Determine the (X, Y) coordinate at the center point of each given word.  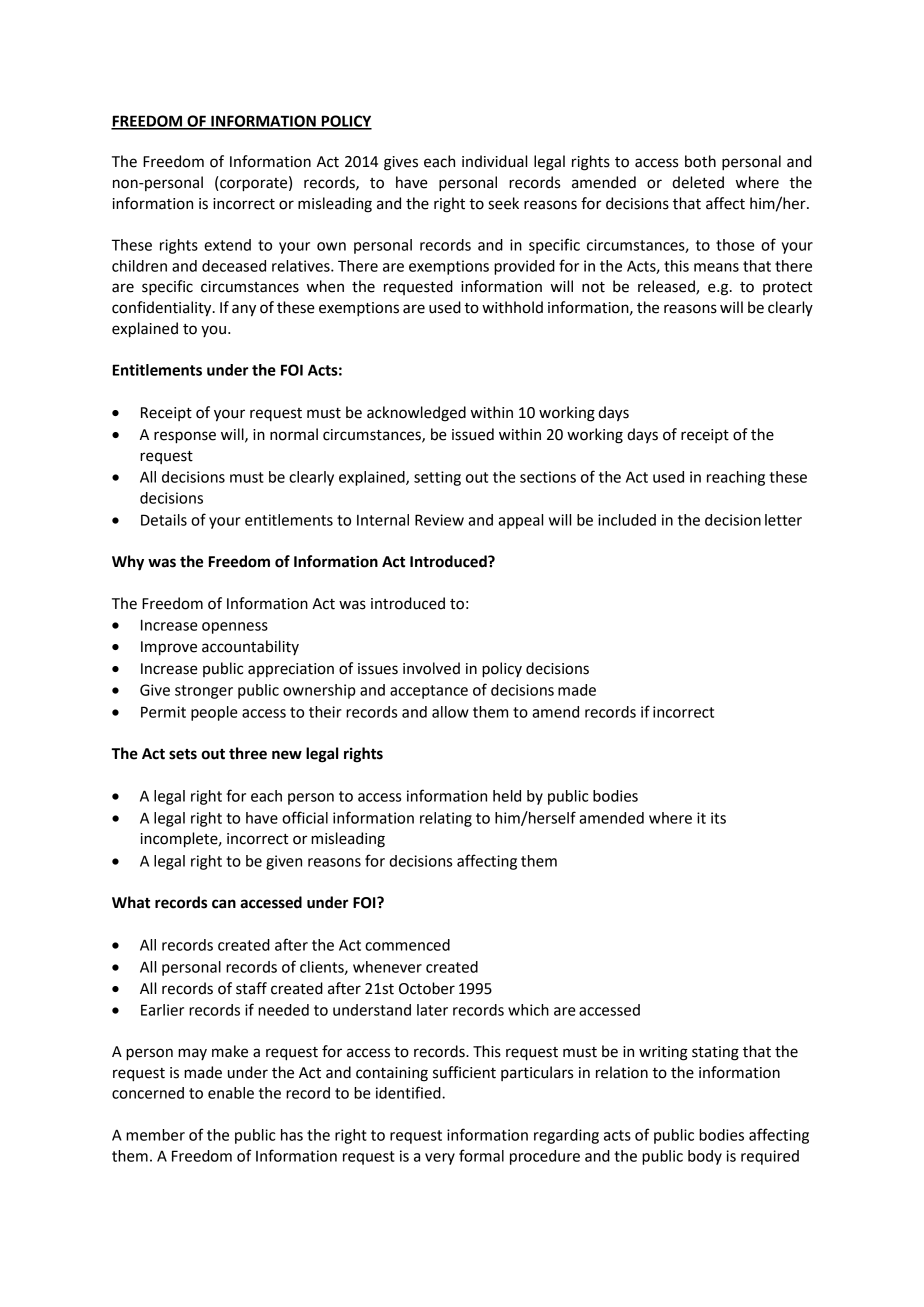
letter (783, 520)
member (155, 1135)
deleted (698, 182)
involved (431, 668)
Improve (169, 648)
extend (227, 245)
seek (503, 203)
